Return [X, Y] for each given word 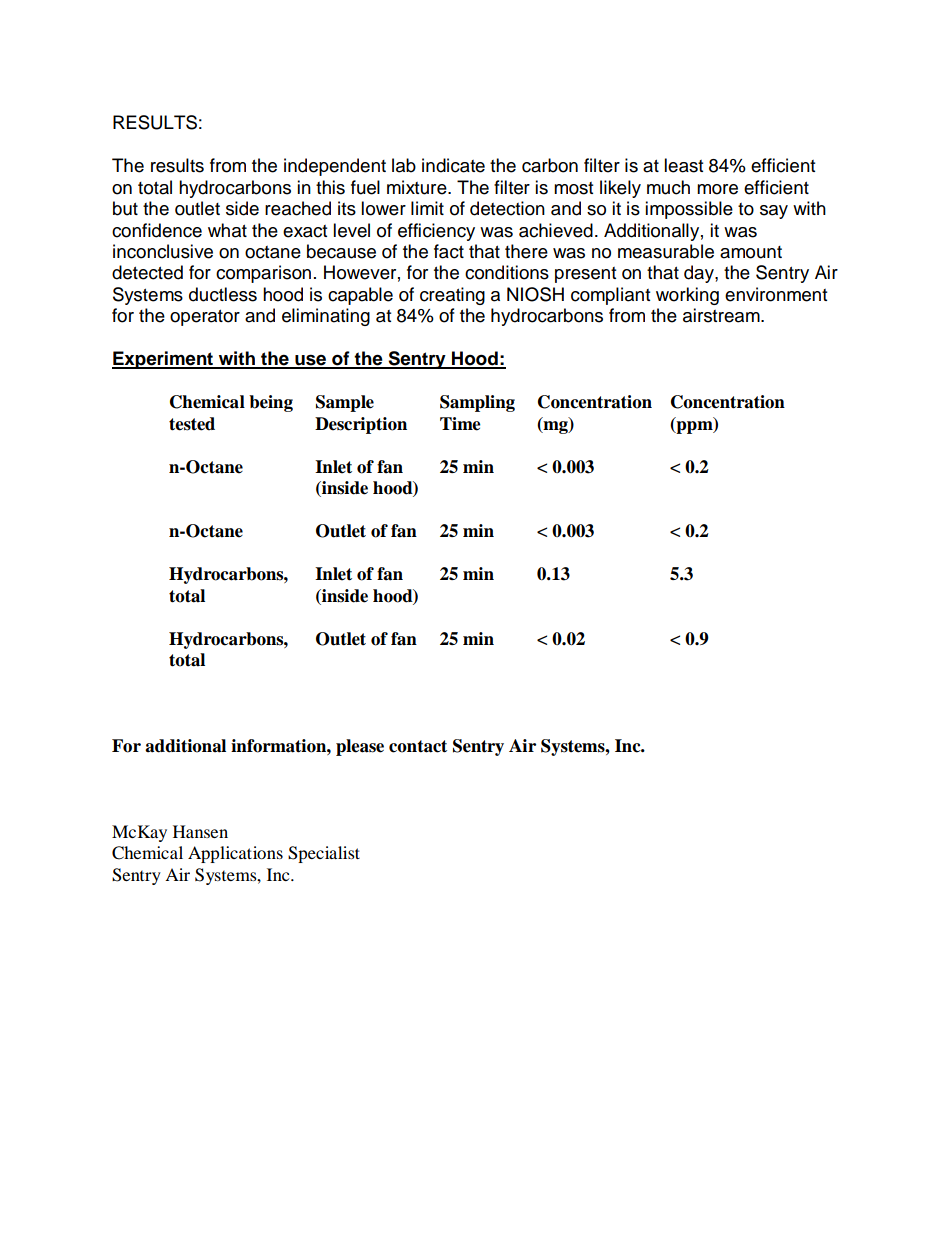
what [227, 230]
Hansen [200, 831]
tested [192, 424]
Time [460, 424]
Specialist [324, 854]
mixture [418, 187]
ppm [694, 427]
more [717, 189]
